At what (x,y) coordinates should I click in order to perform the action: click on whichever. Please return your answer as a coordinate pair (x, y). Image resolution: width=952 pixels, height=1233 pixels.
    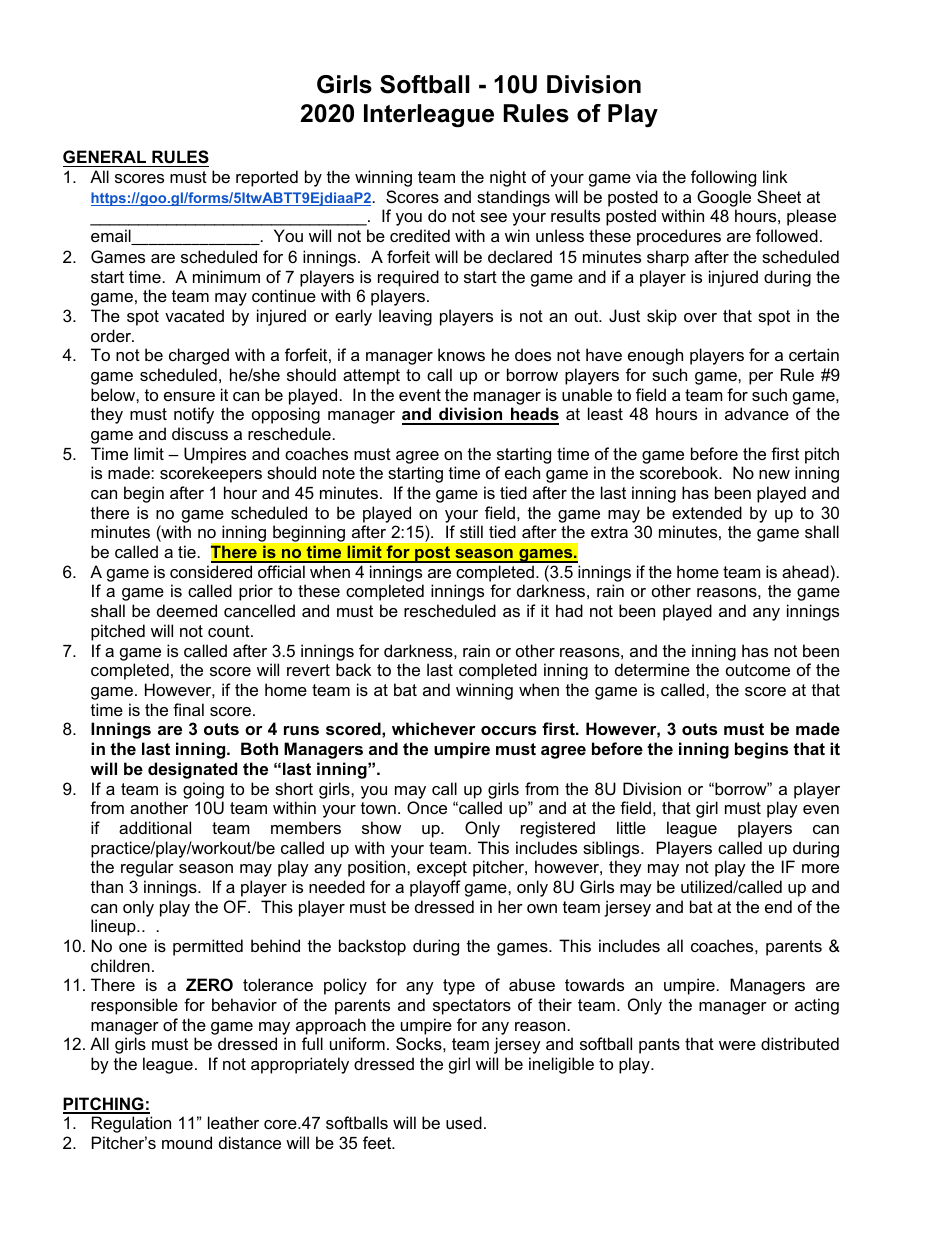
    Looking at the image, I should click on (434, 728).
